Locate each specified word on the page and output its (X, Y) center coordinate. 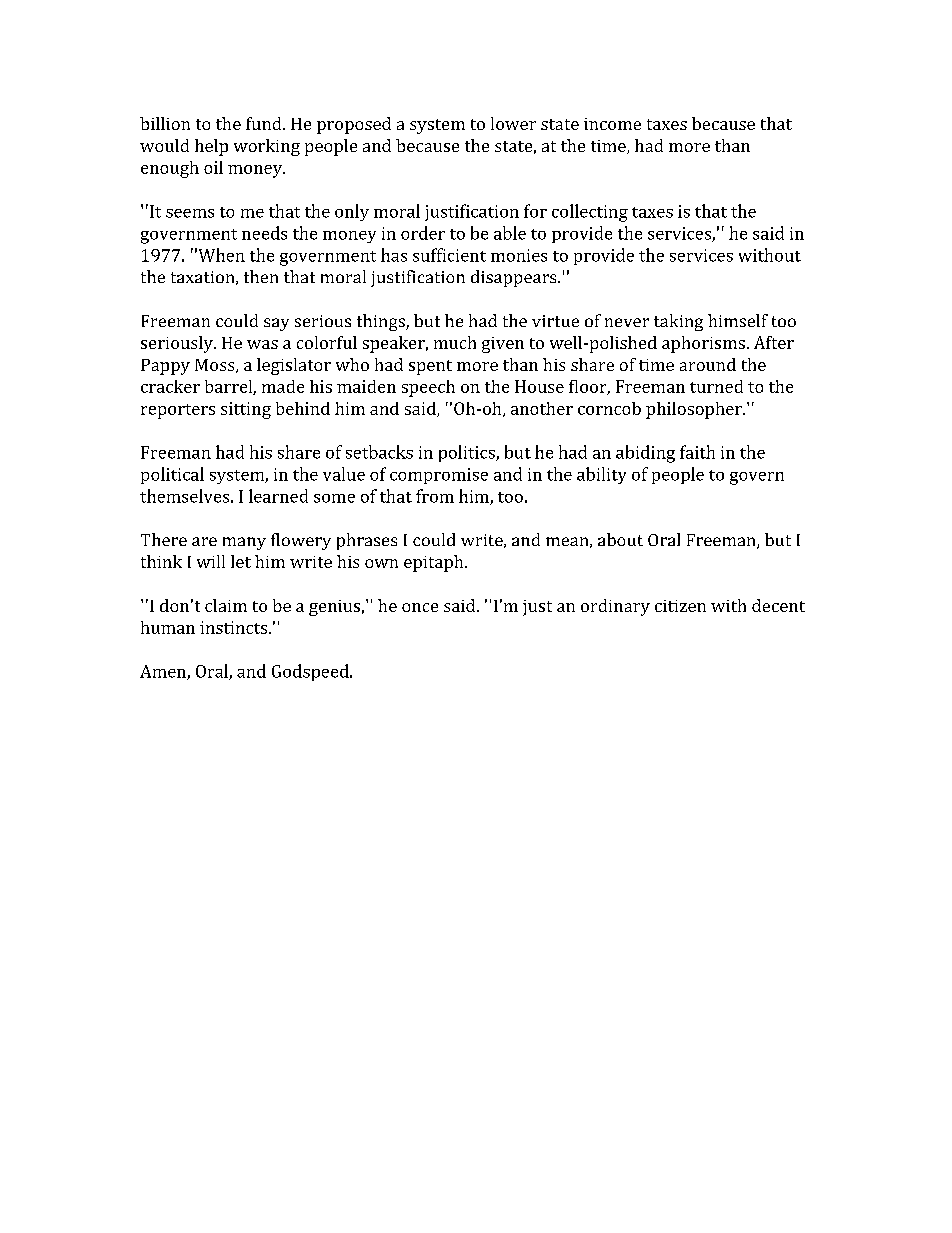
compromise (439, 476)
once (420, 607)
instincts (235, 627)
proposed (354, 125)
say (276, 324)
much (455, 342)
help (211, 147)
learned (278, 496)
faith (697, 452)
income (612, 124)
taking (678, 322)
